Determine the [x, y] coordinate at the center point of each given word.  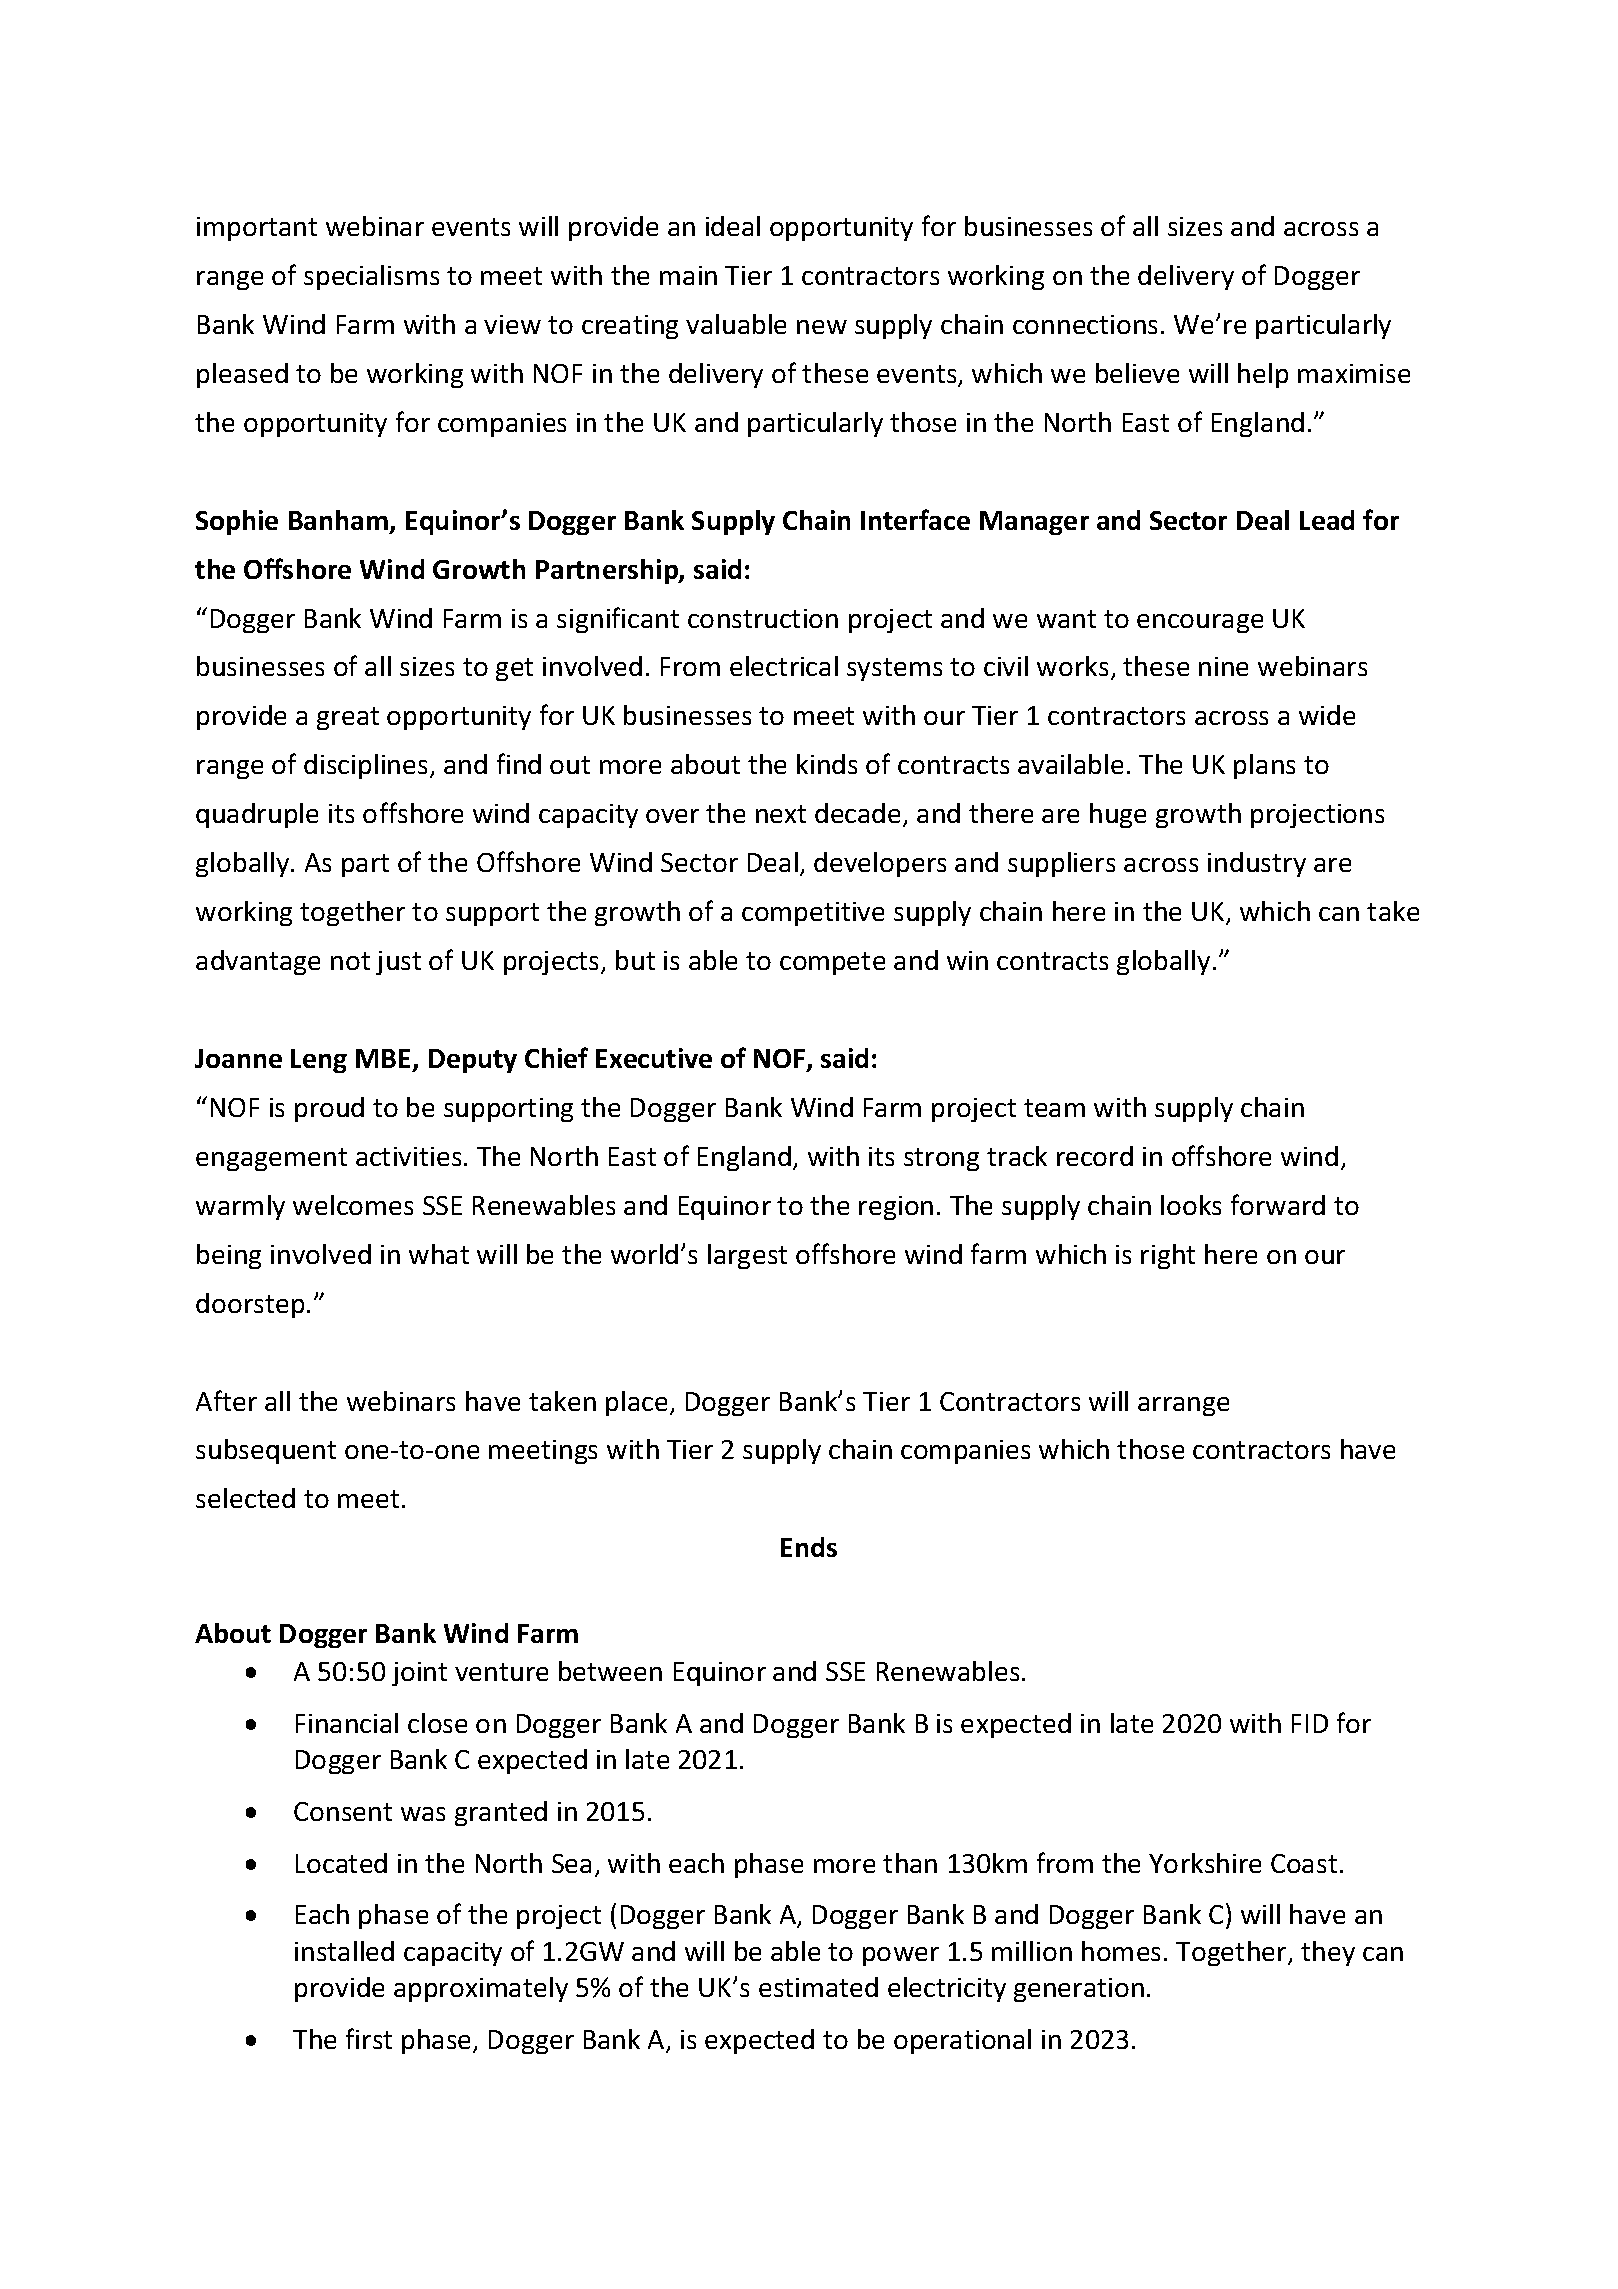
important [257, 229]
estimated [818, 1987]
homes [1121, 1951]
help [1263, 375]
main [688, 275]
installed [344, 1951]
